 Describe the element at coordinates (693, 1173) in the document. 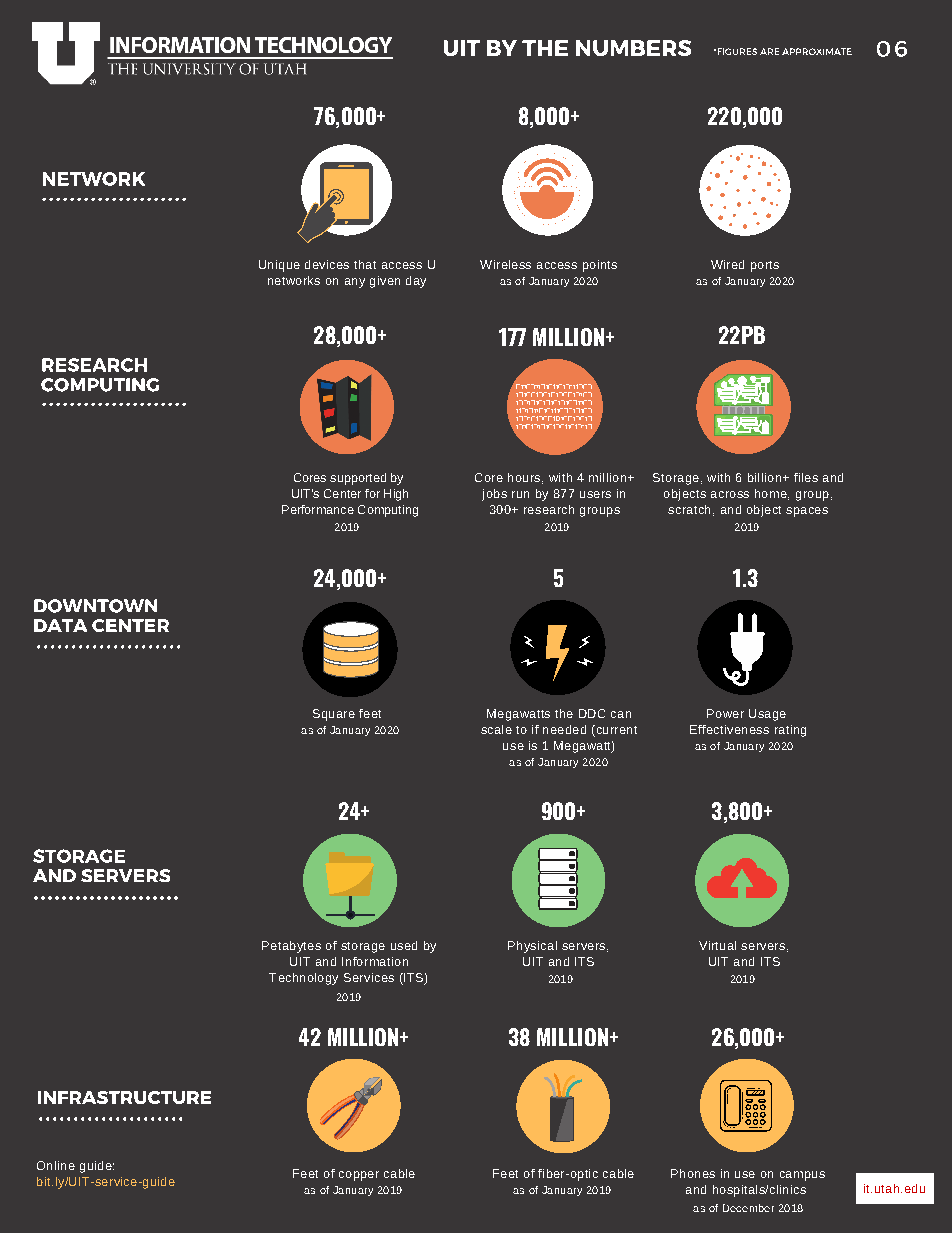

I see `Phones` at that location.
